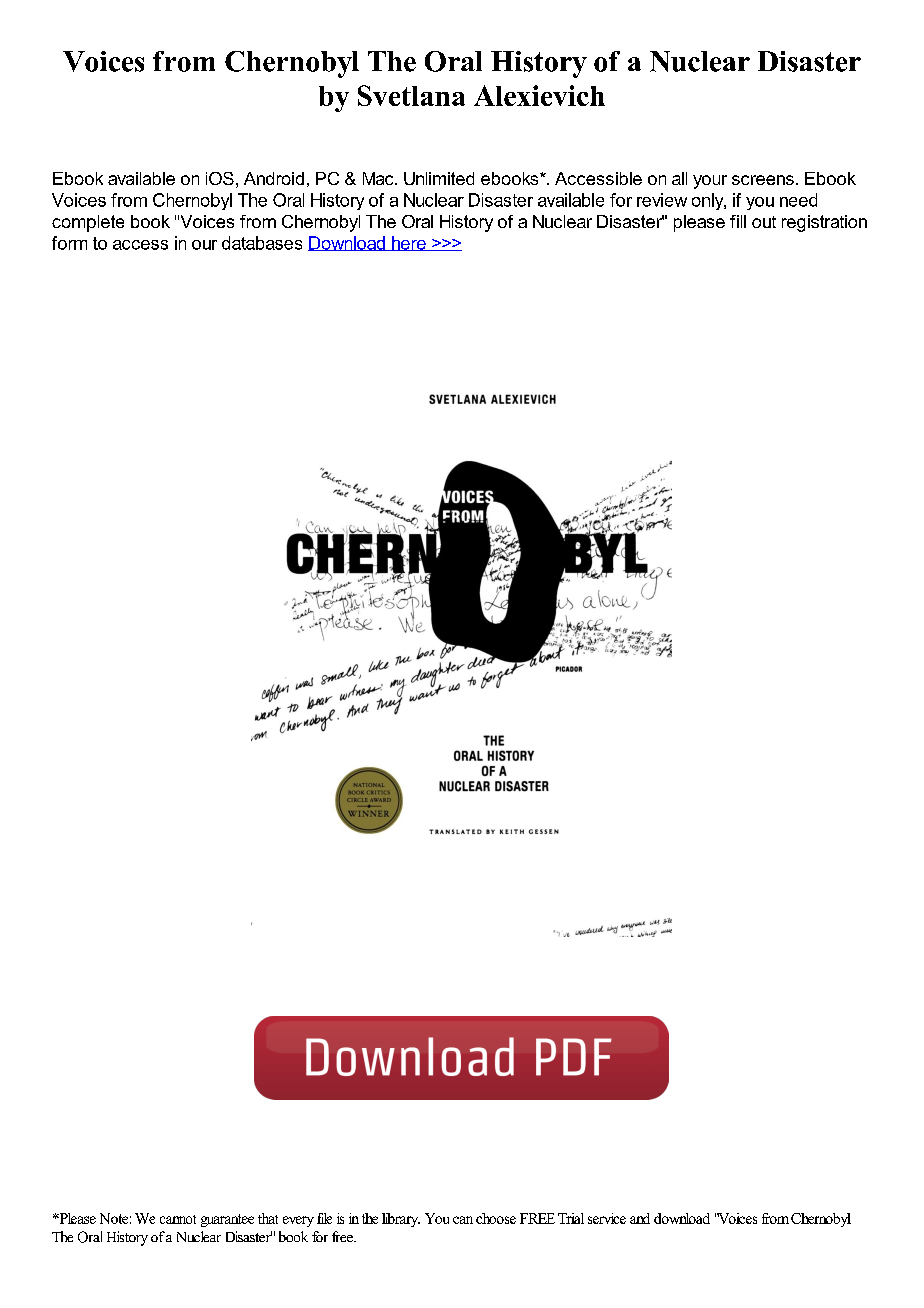 The height and width of the document is (1308, 924). What do you see at coordinates (824, 223) in the document?
I see `registration` at bounding box center [824, 223].
